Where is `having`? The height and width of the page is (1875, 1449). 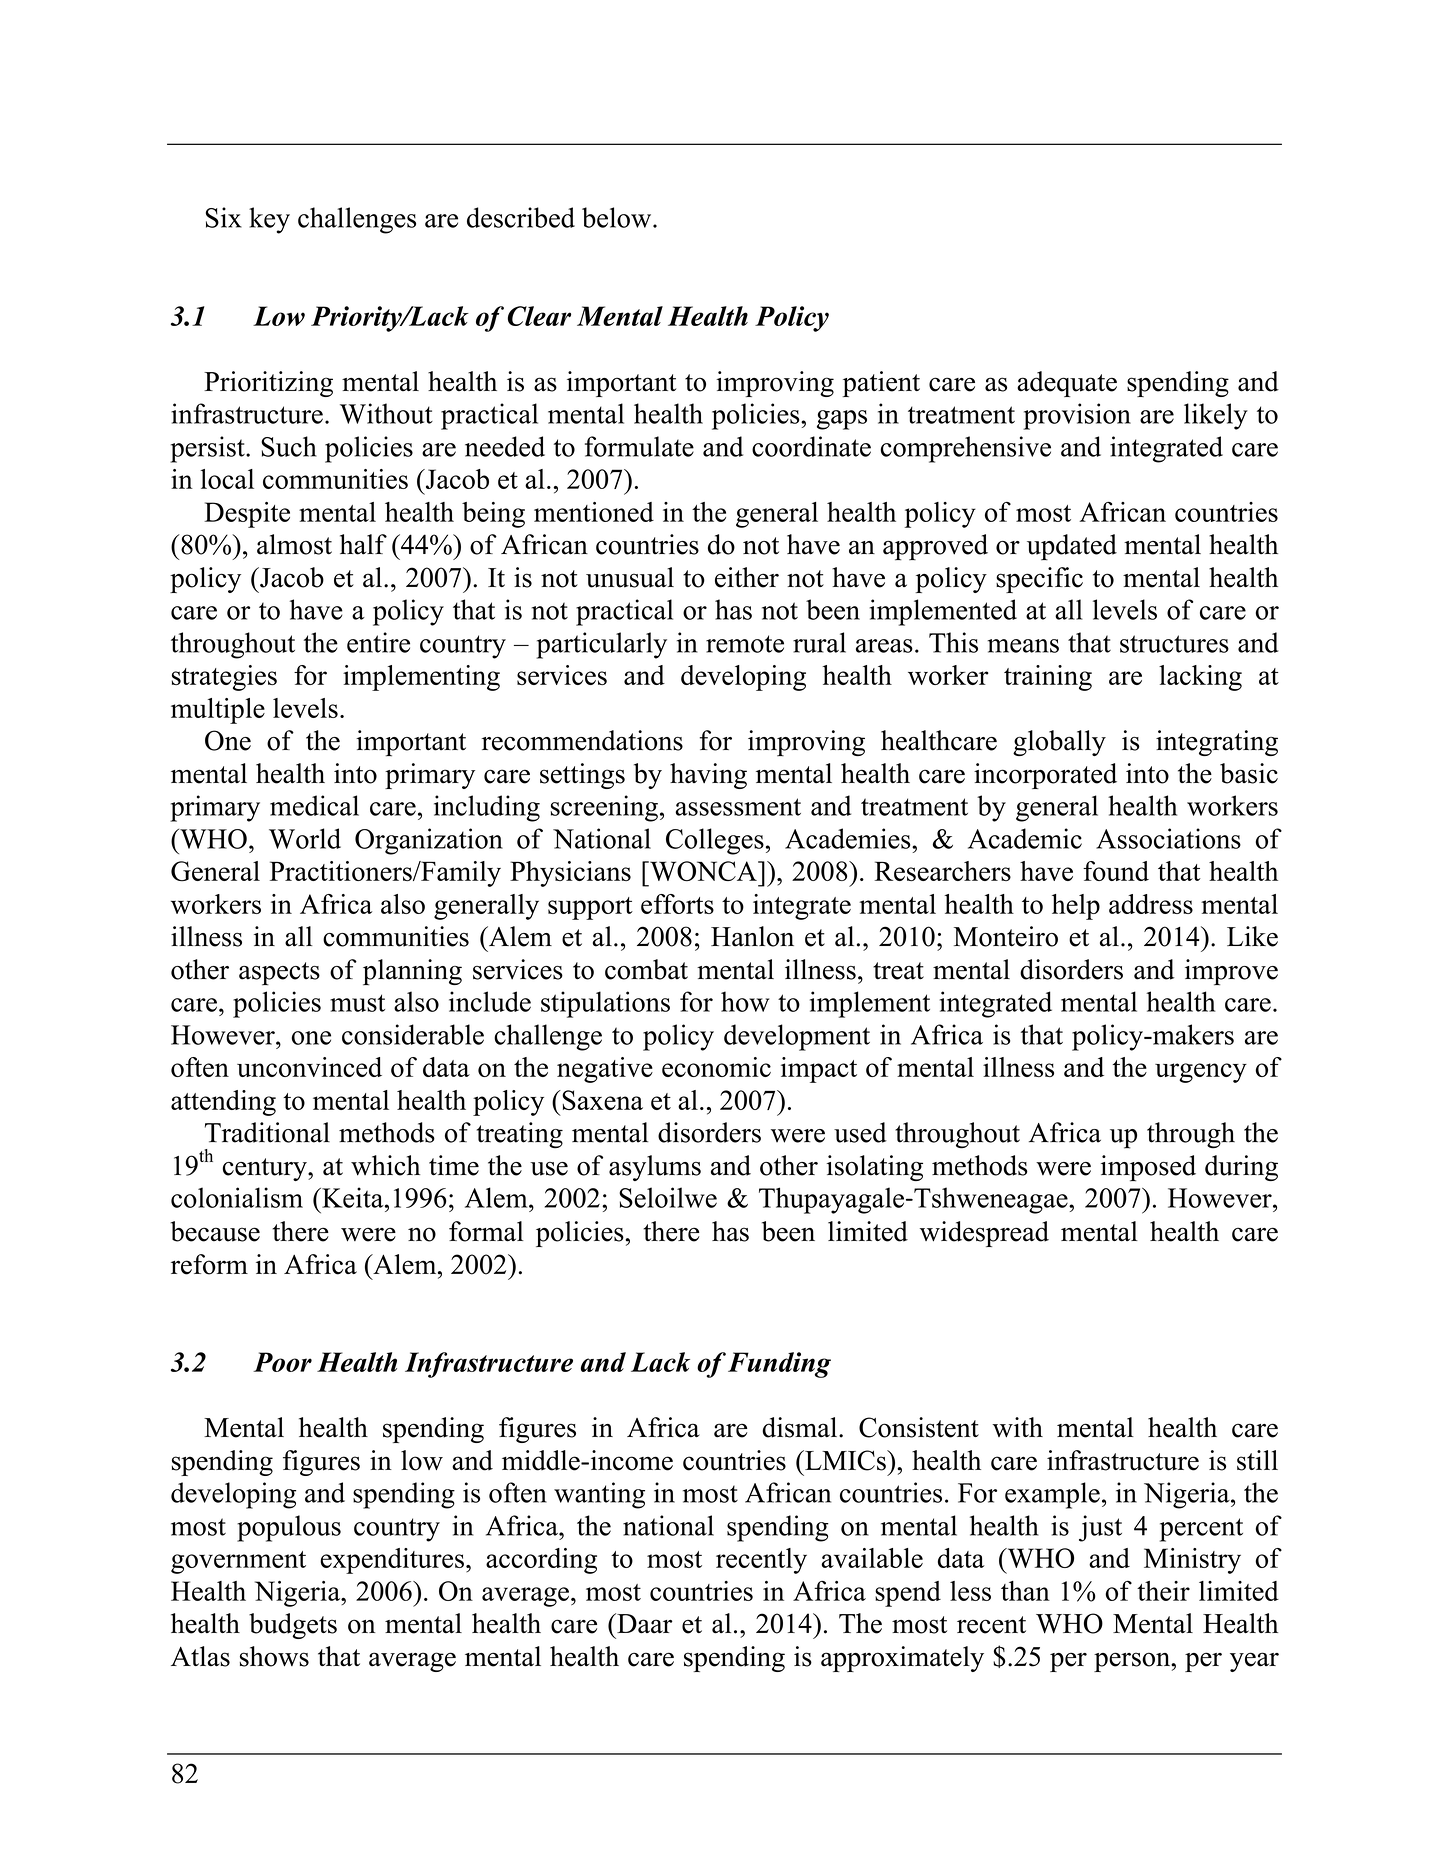
having is located at coordinates (708, 776).
